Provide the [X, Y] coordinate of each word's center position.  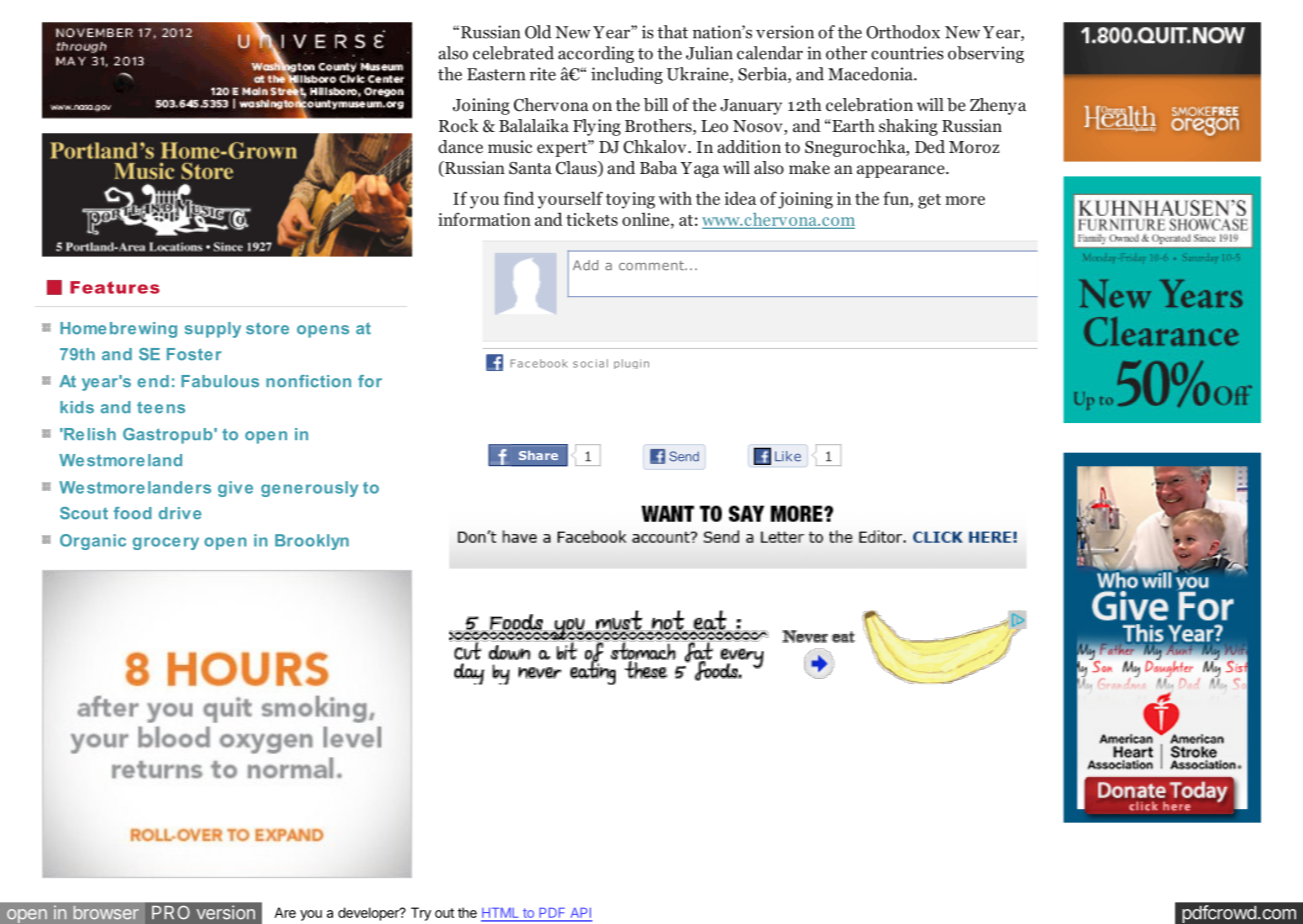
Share [538, 455]
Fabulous [220, 381]
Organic [93, 542]
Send [684, 456]
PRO [171, 912]
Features [115, 287]
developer [369, 914]
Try [421, 914]
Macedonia [871, 74]
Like [788, 456]
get [929, 201]
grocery [166, 543]
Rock [459, 126]
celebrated [513, 53]
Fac [520, 363]
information [484, 219]
